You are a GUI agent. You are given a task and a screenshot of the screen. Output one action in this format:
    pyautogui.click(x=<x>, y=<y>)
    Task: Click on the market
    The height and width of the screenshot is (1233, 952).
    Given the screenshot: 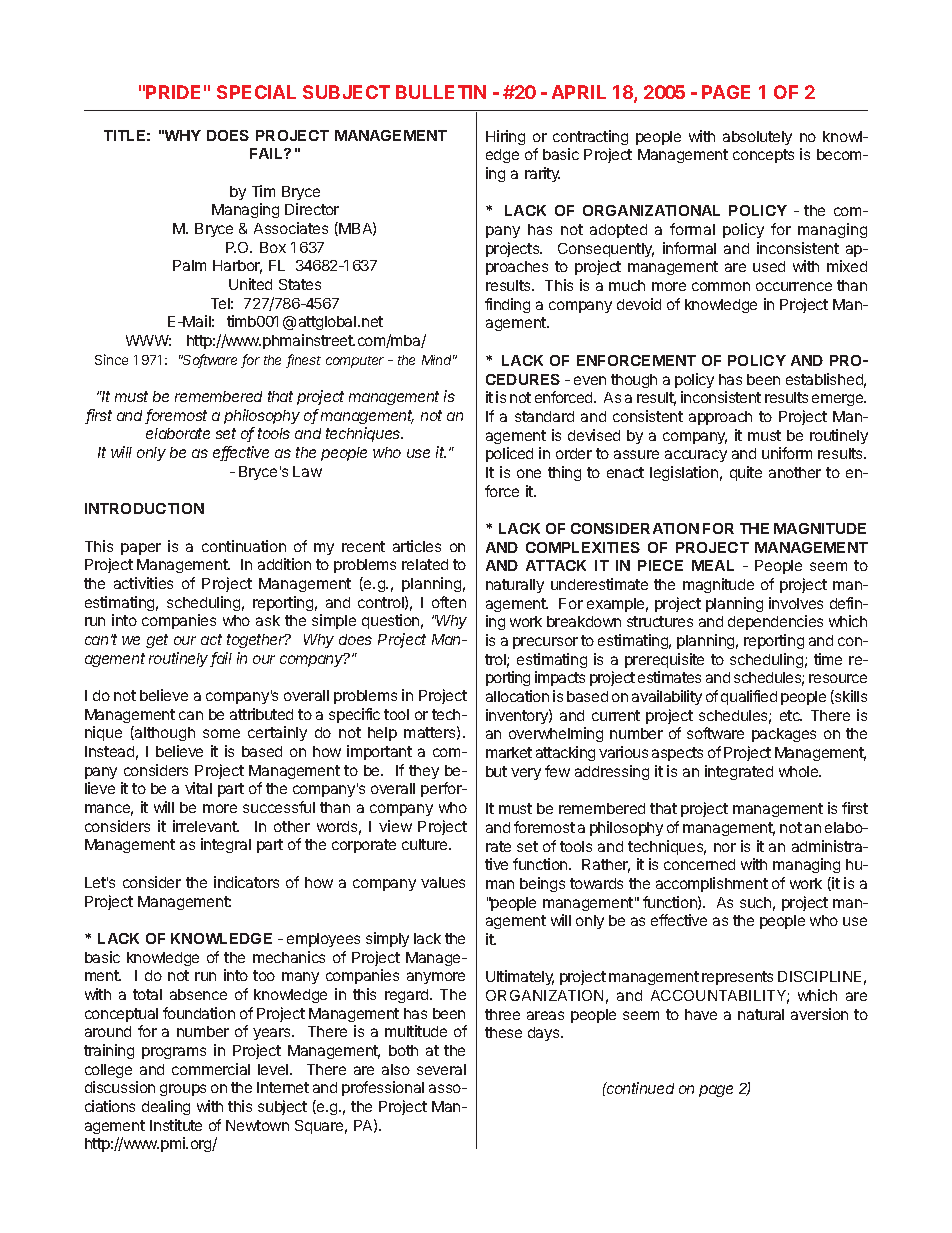 What is the action you would take?
    pyautogui.click(x=509, y=752)
